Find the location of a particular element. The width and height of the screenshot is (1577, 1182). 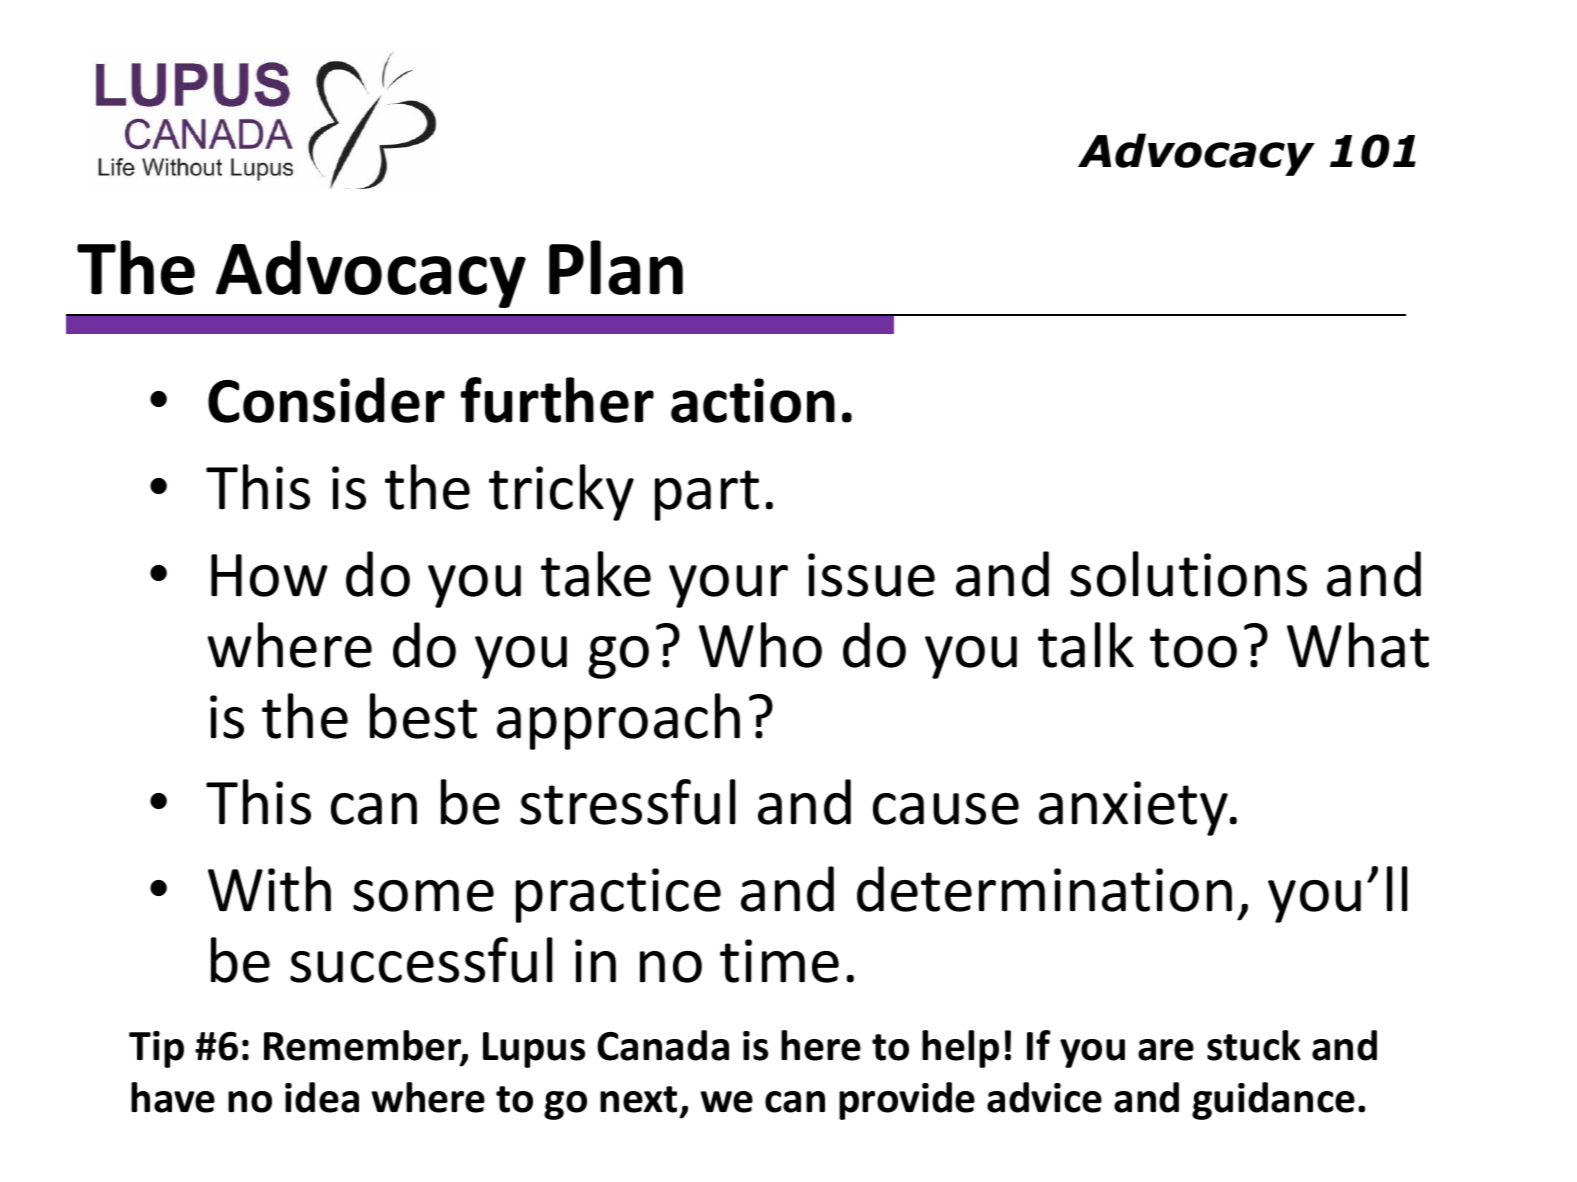

Plan is located at coordinates (616, 267).
